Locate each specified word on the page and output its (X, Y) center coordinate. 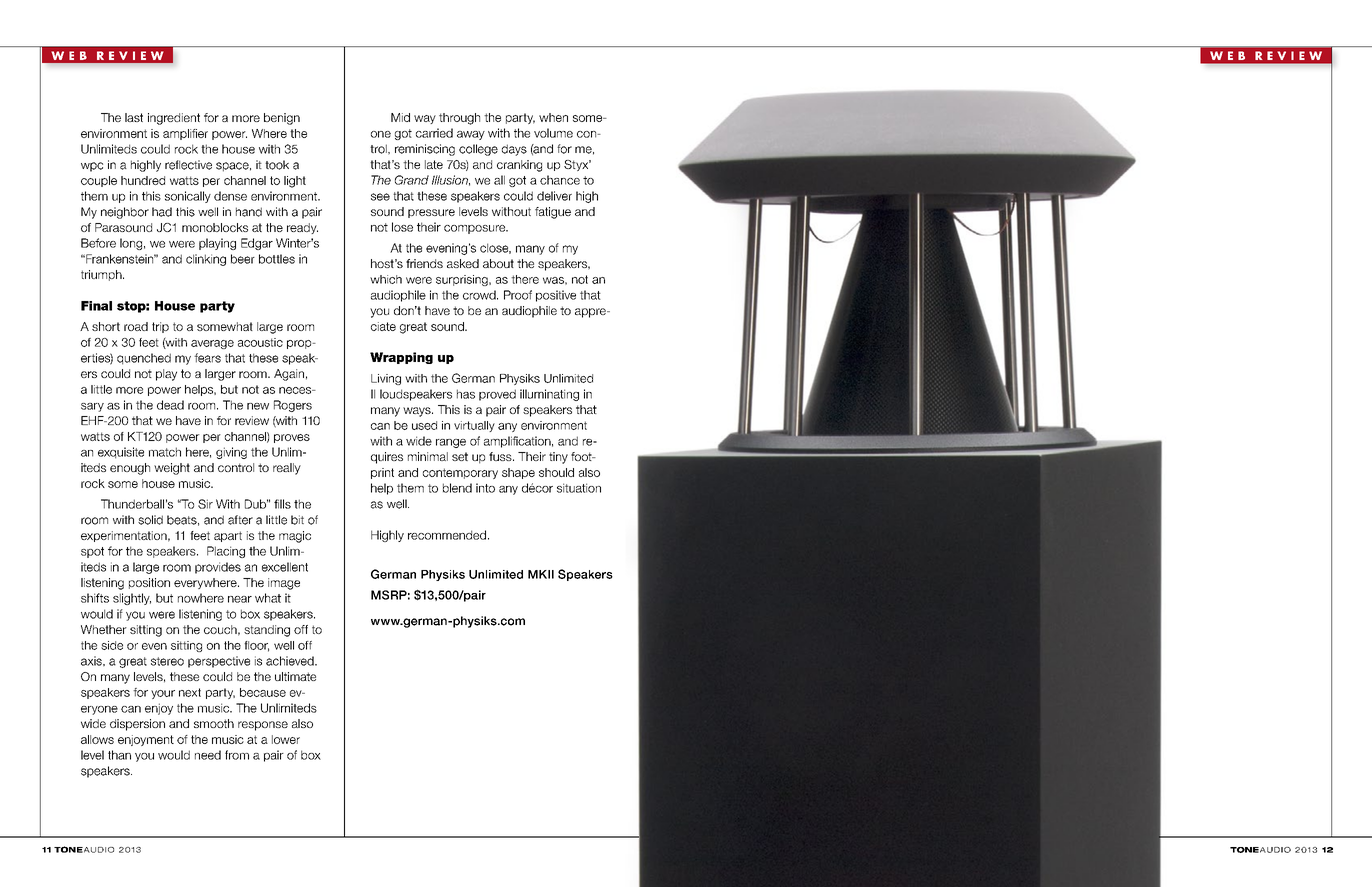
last (134, 117)
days (514, 150)
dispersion (137, 725)
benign (282, 119)
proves (292, 438)
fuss (501, 456)
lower (286, 739)
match (165, 452)
